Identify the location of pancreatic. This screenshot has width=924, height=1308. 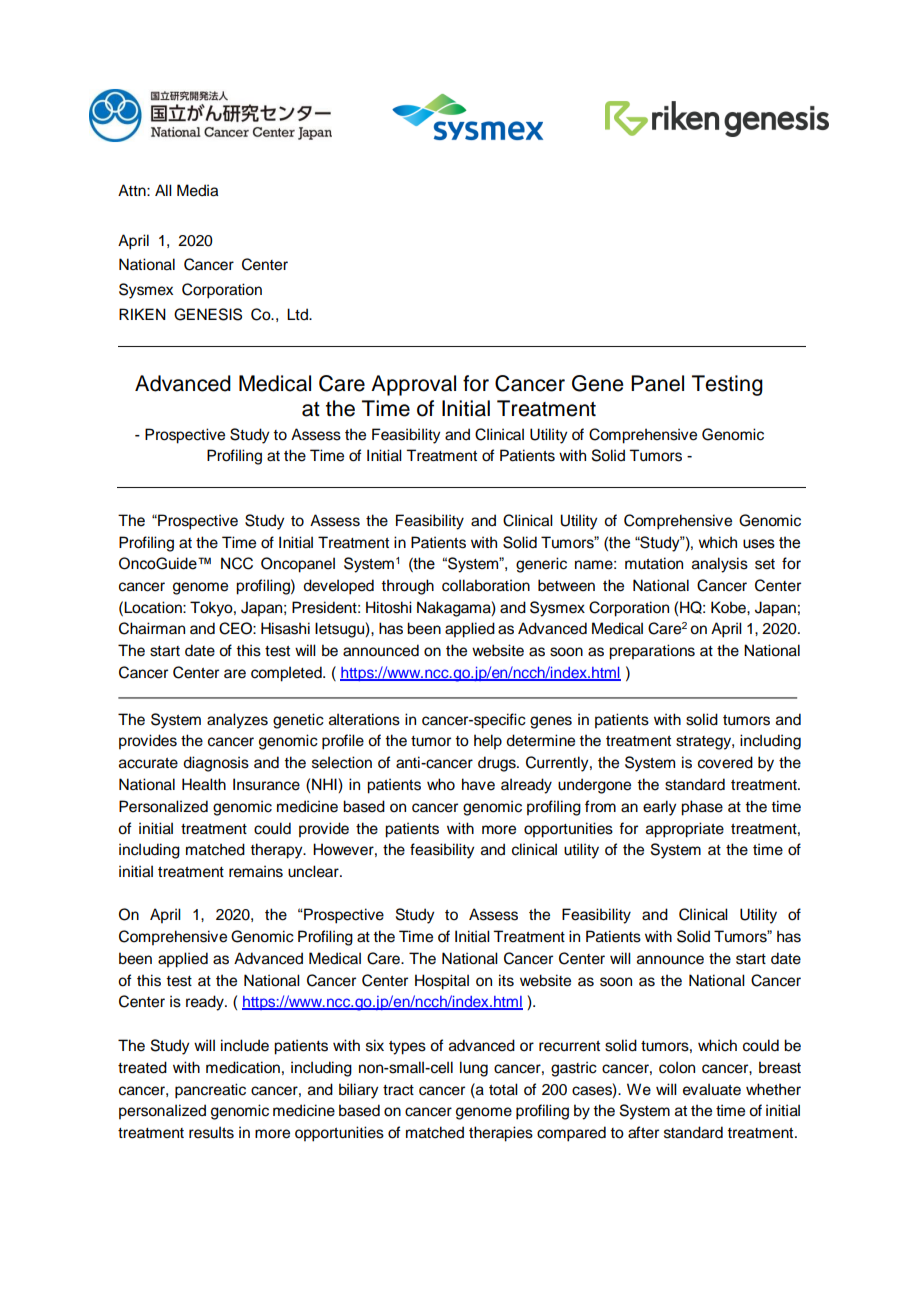
(210, 1091).
